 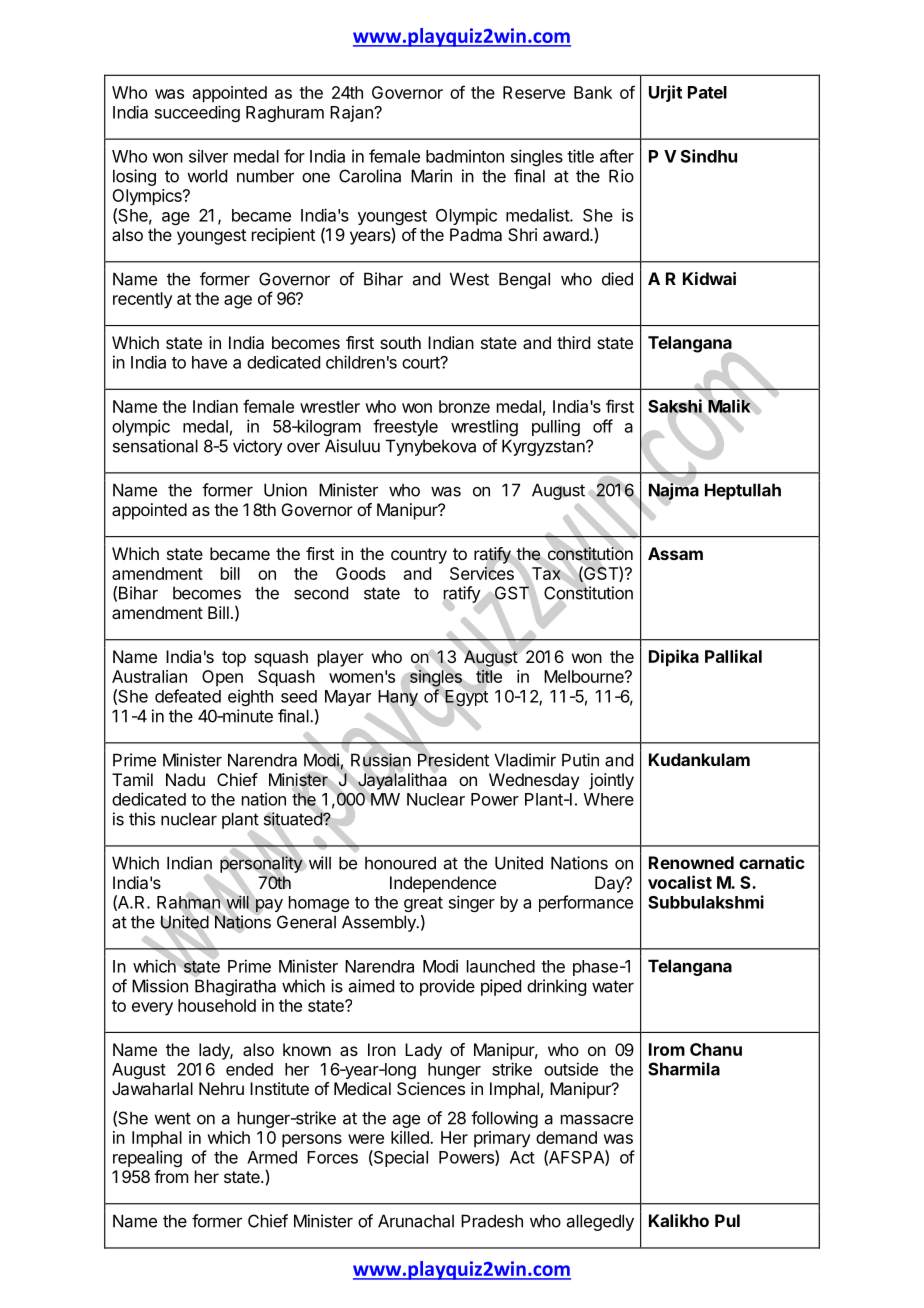 What do you see at coordinates (453, 760) in the document?
I see `President` at bounding box center [453, 760].
